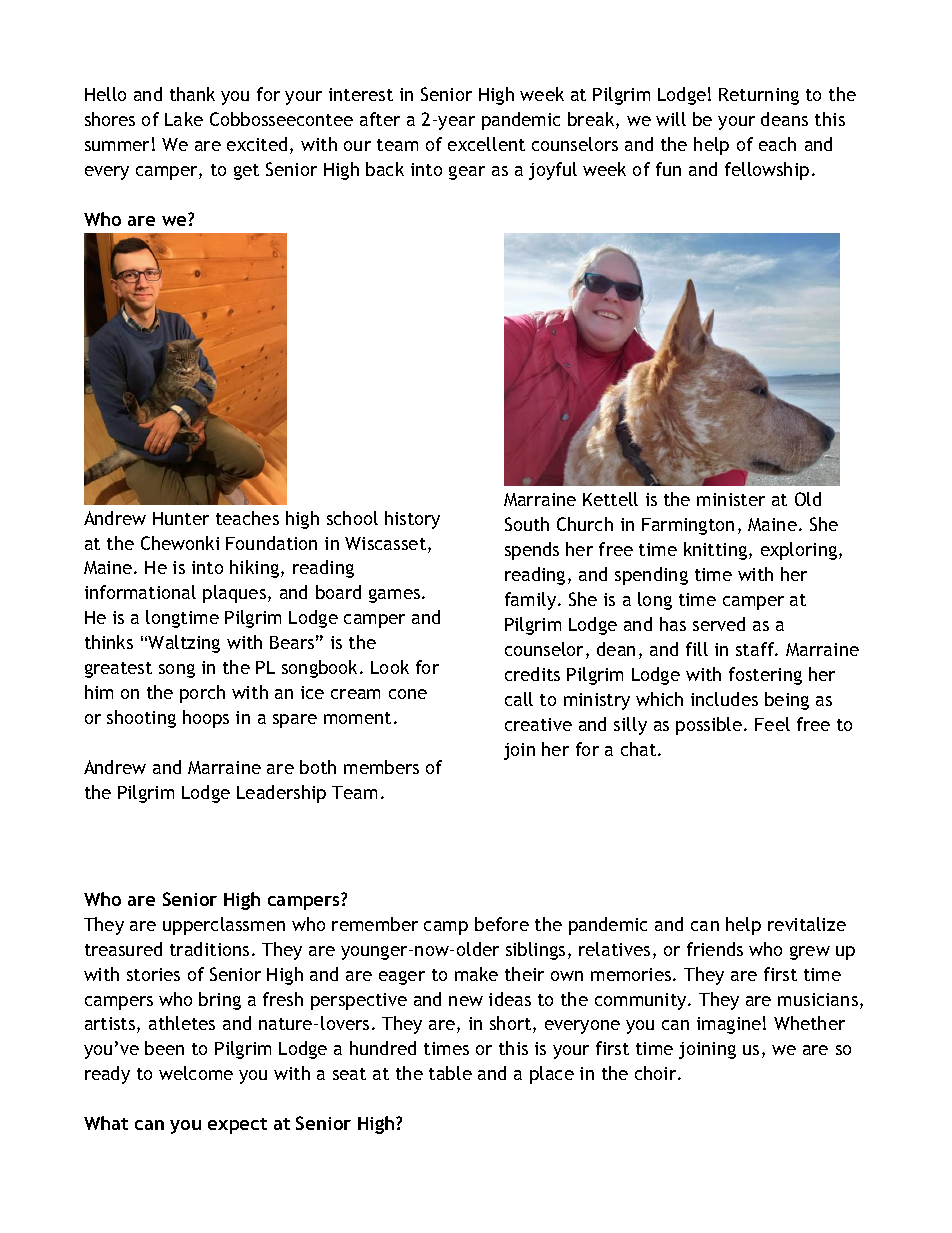 This screenshot has height=1233, width=952. Describe the element at coordinates (184, 119) in the screenshot. I see `Lake` at that location.
